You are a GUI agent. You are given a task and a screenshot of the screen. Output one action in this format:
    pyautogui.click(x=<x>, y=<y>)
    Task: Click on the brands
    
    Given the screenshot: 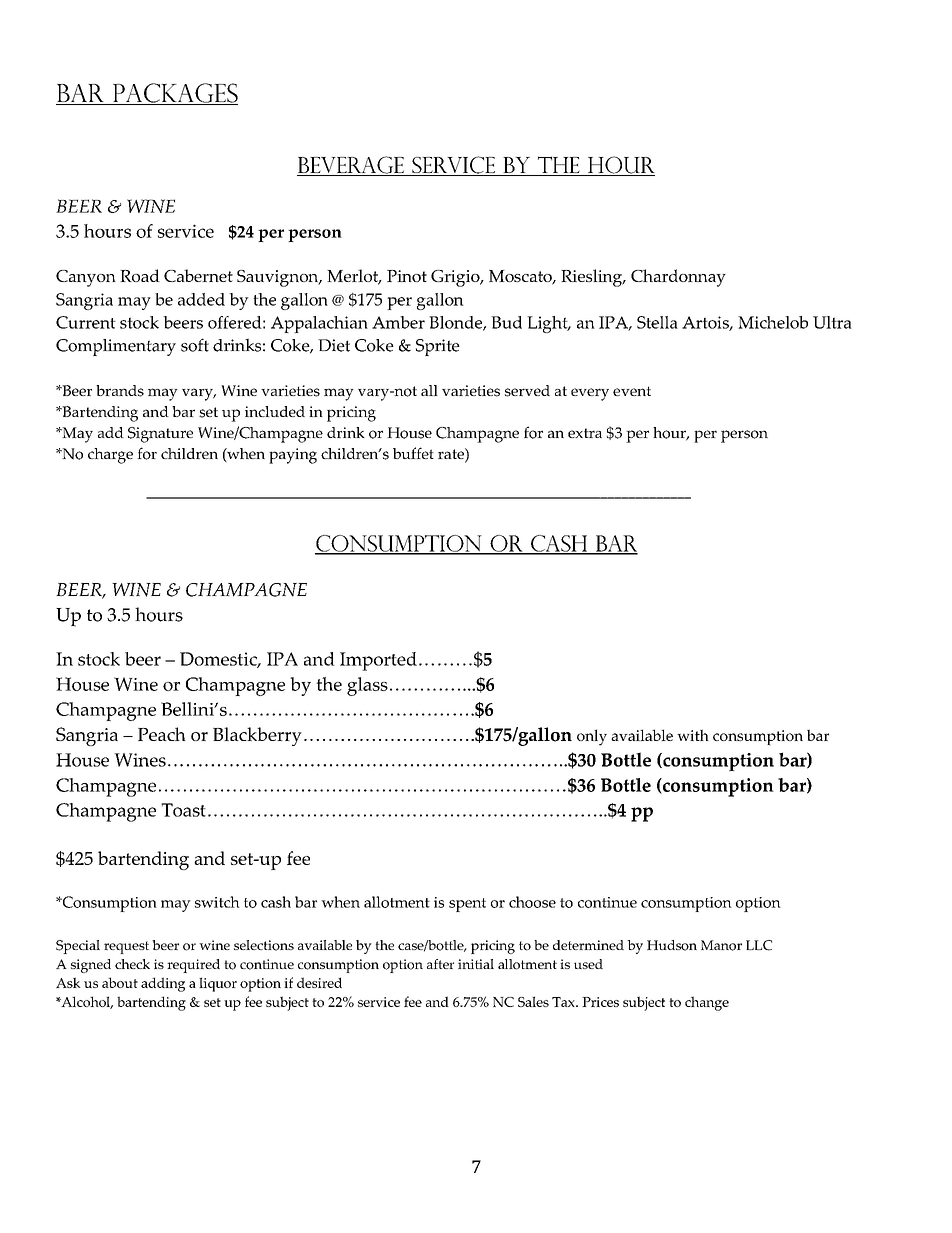 What is the action you would take?
    pyautogui.click(x=120, y=391)
